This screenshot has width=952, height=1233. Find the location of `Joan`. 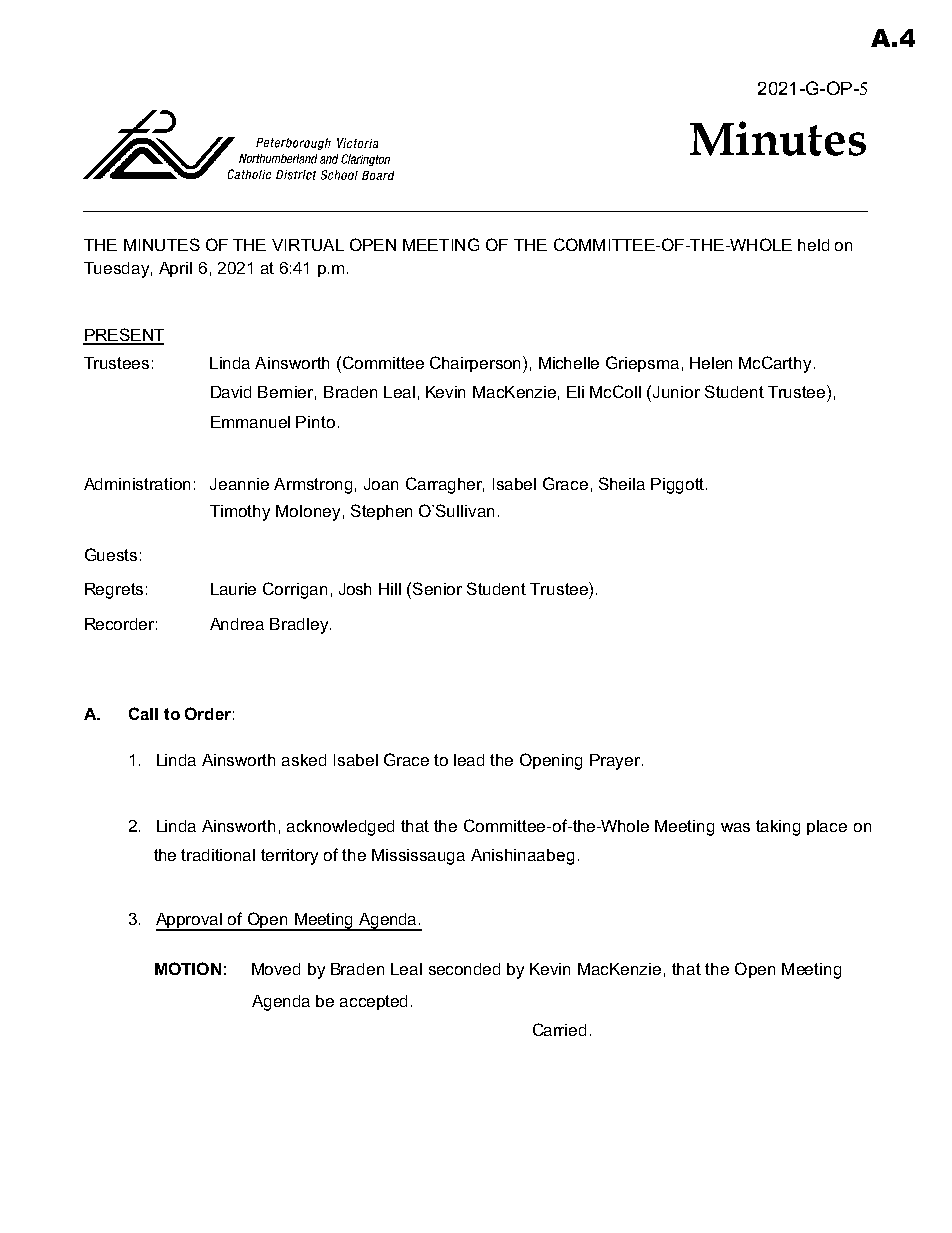

Joan is located at coordinates (381, 484).
